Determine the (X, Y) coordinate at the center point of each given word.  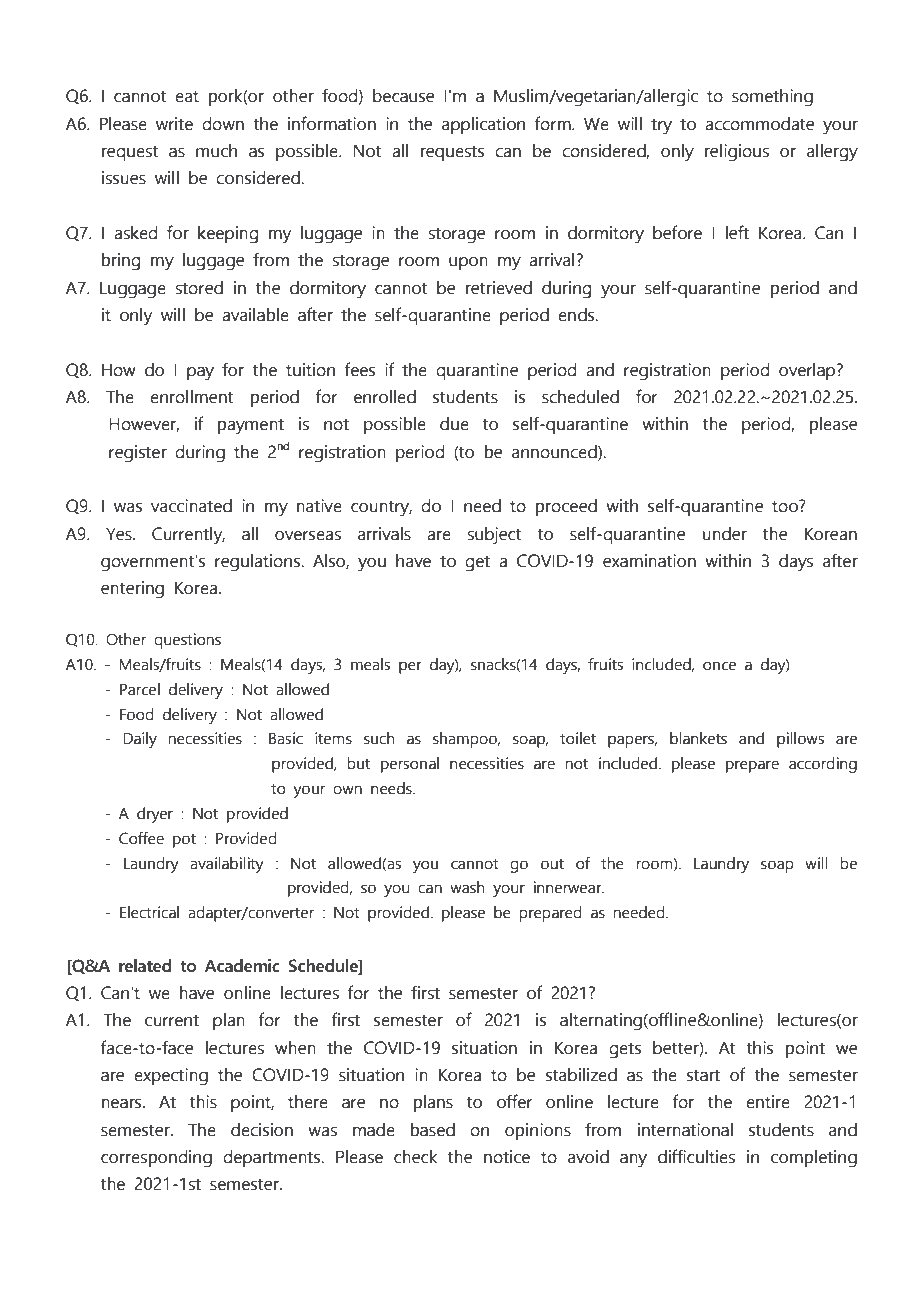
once (719, 666)
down (223, 124)
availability (227, 865)
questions (187, 641)
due (454, 424)
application (483, 125)
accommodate (759, 124)
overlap (808, 371)
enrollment (191, 397)
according (823, 765)
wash (467, 887)
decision (262, 1130)
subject (494, 536)
